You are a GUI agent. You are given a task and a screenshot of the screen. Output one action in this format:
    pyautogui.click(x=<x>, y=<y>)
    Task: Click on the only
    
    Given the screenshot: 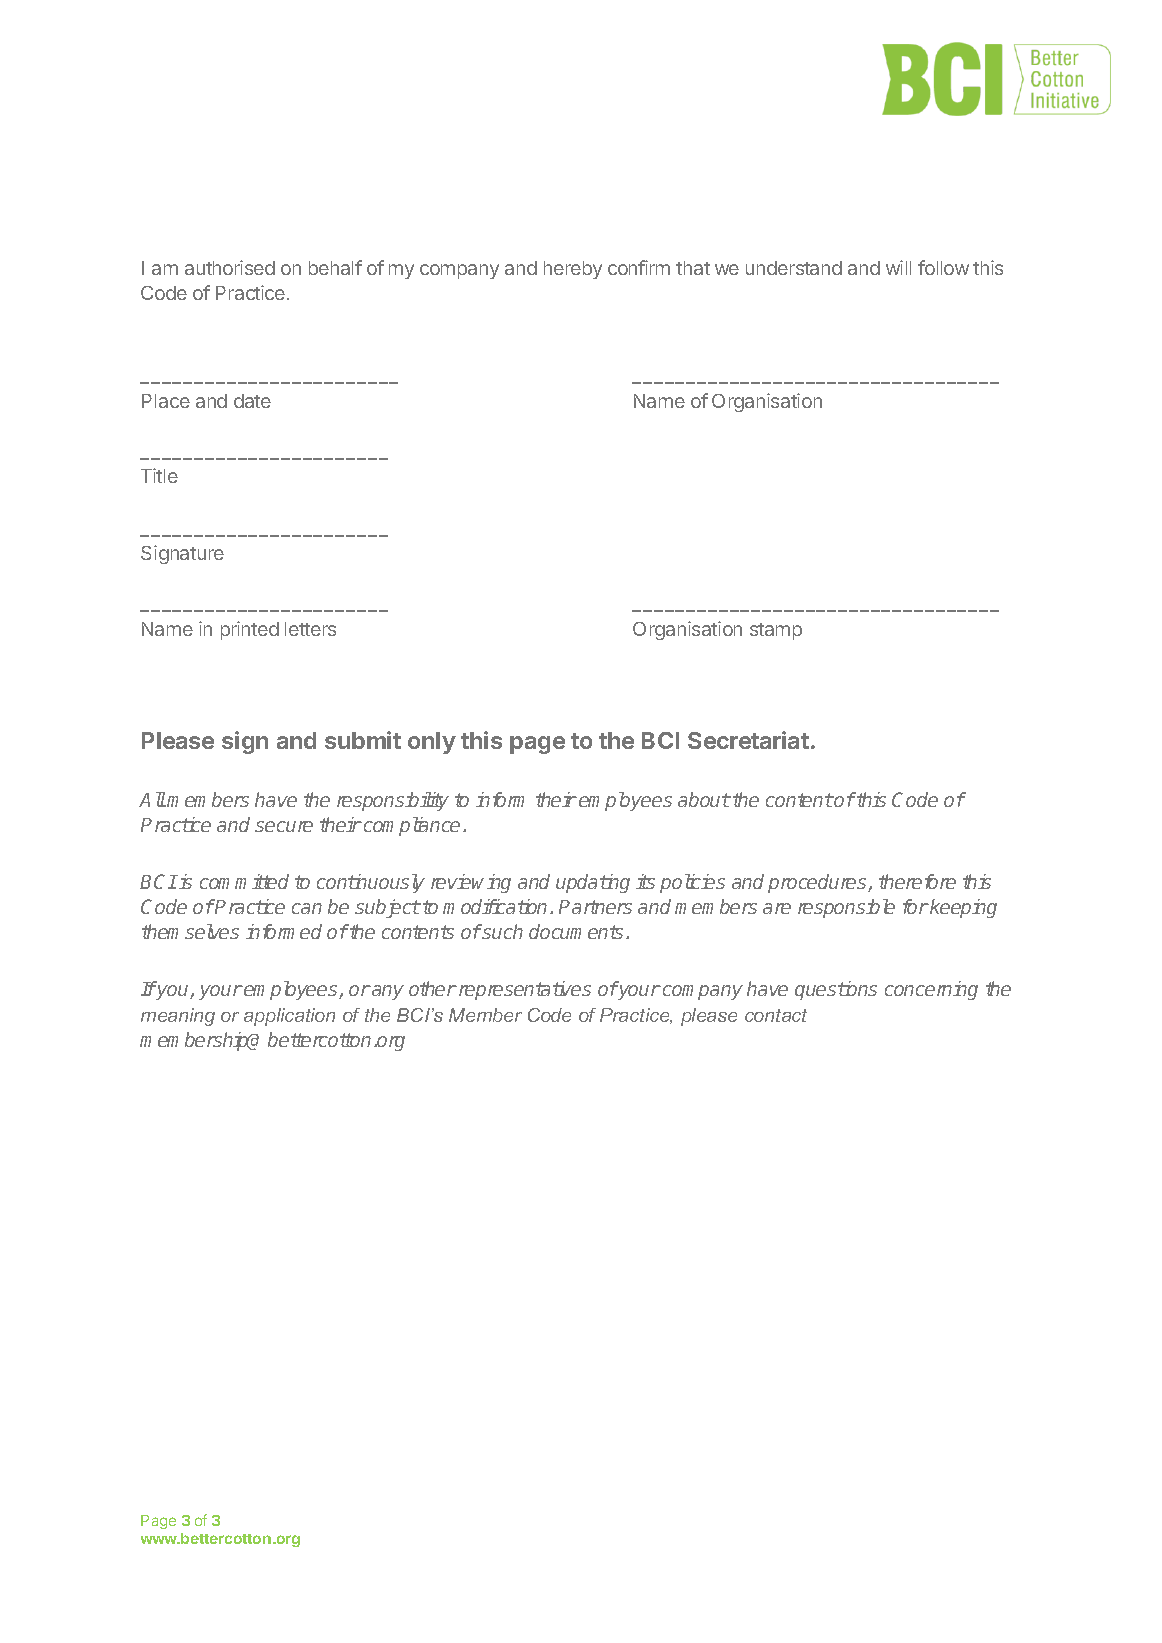 What is the action you would take?
    pyautogui.click(x=432, y=743)
